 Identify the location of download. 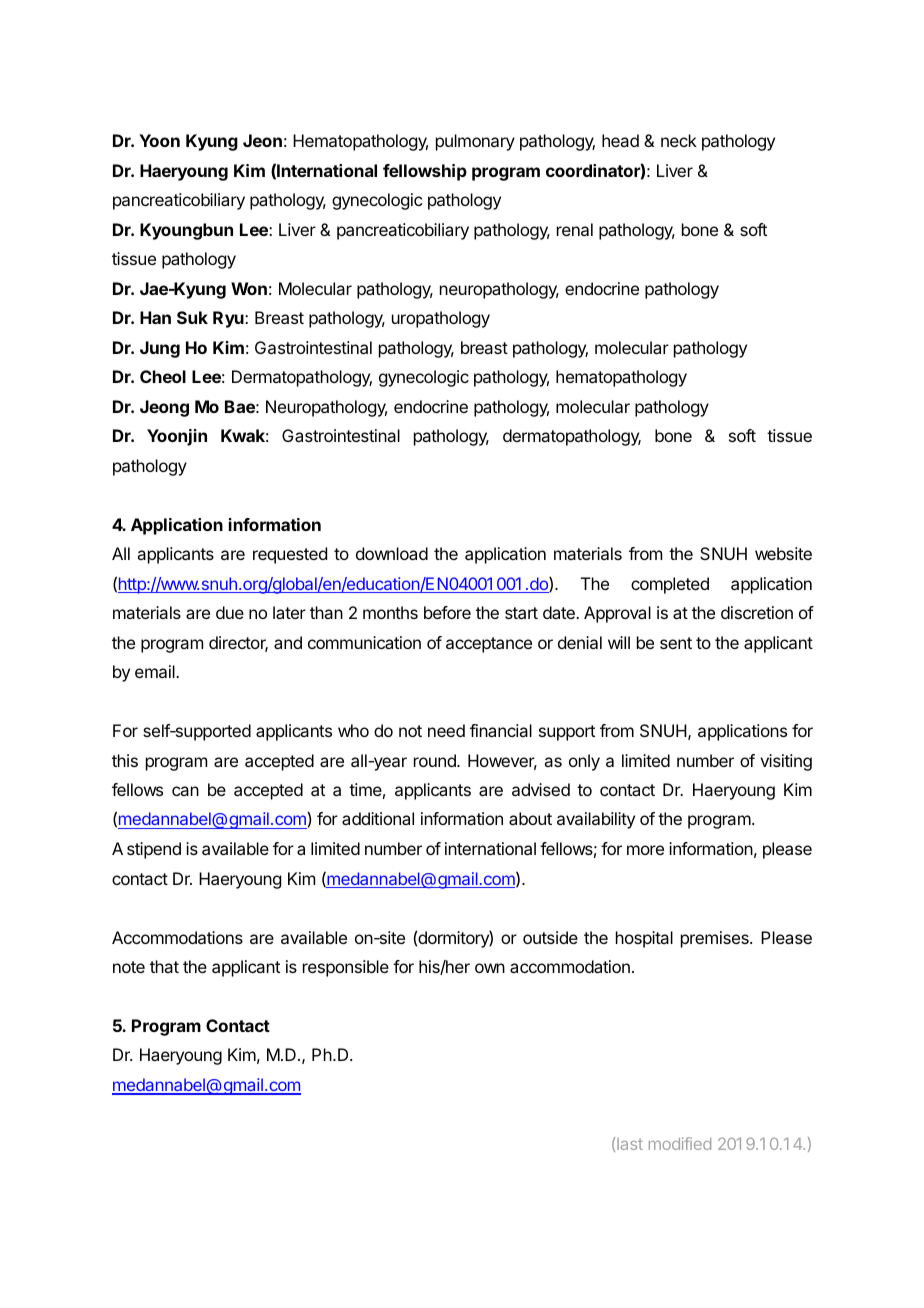
(392, 553).
